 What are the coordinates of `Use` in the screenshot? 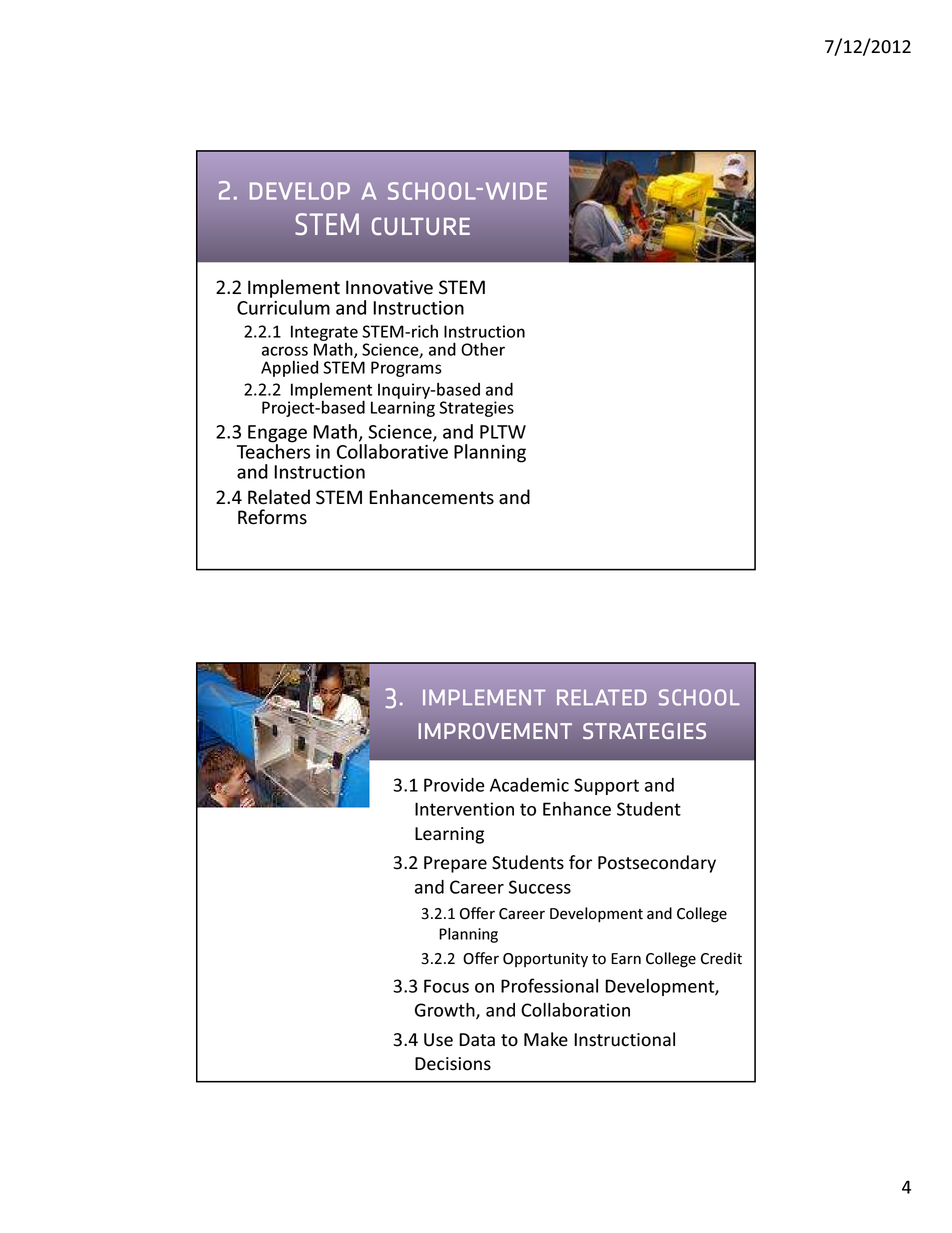 It's located at (438, 1040).
